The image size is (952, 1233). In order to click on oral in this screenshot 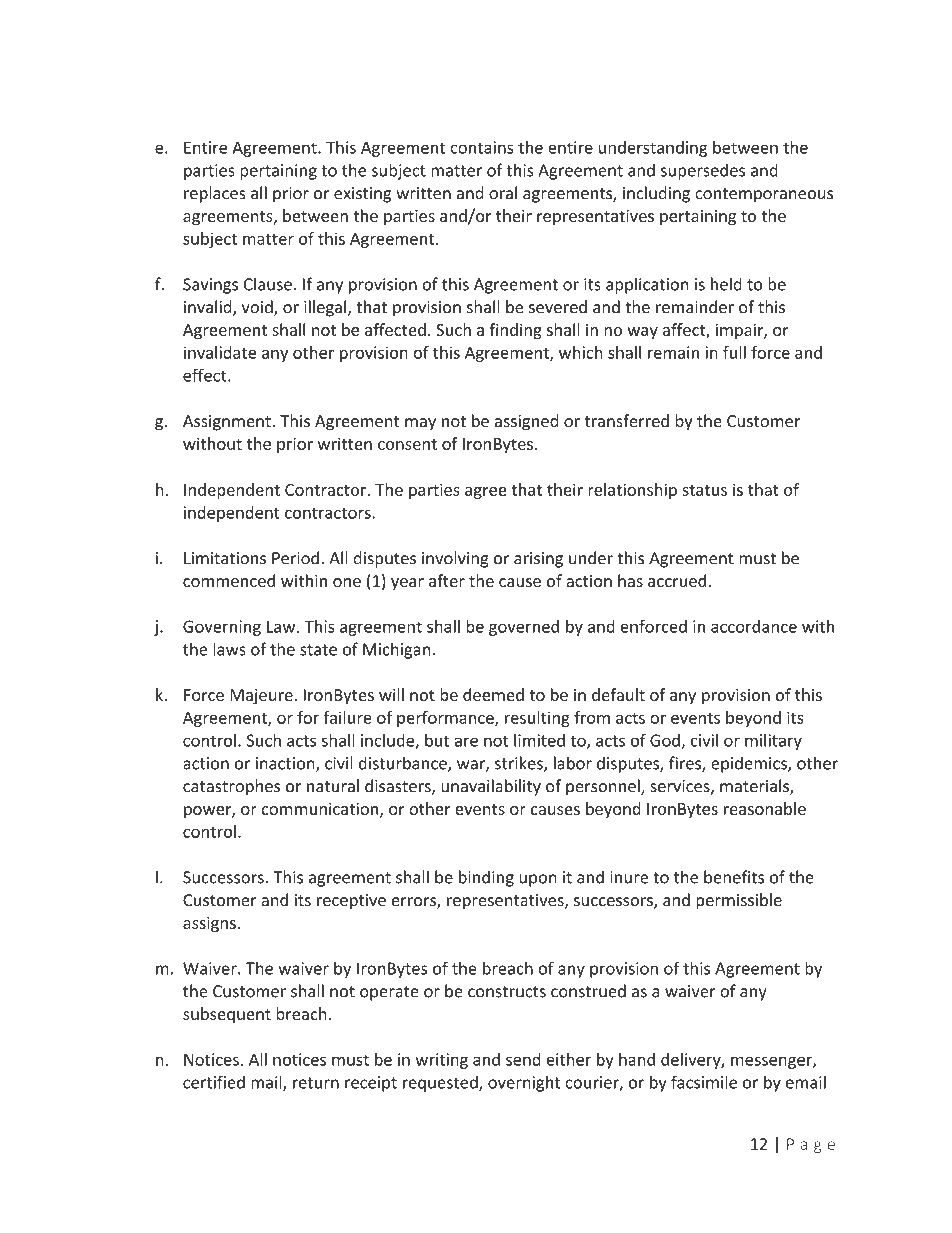, I will do `click(503, 193)`.
